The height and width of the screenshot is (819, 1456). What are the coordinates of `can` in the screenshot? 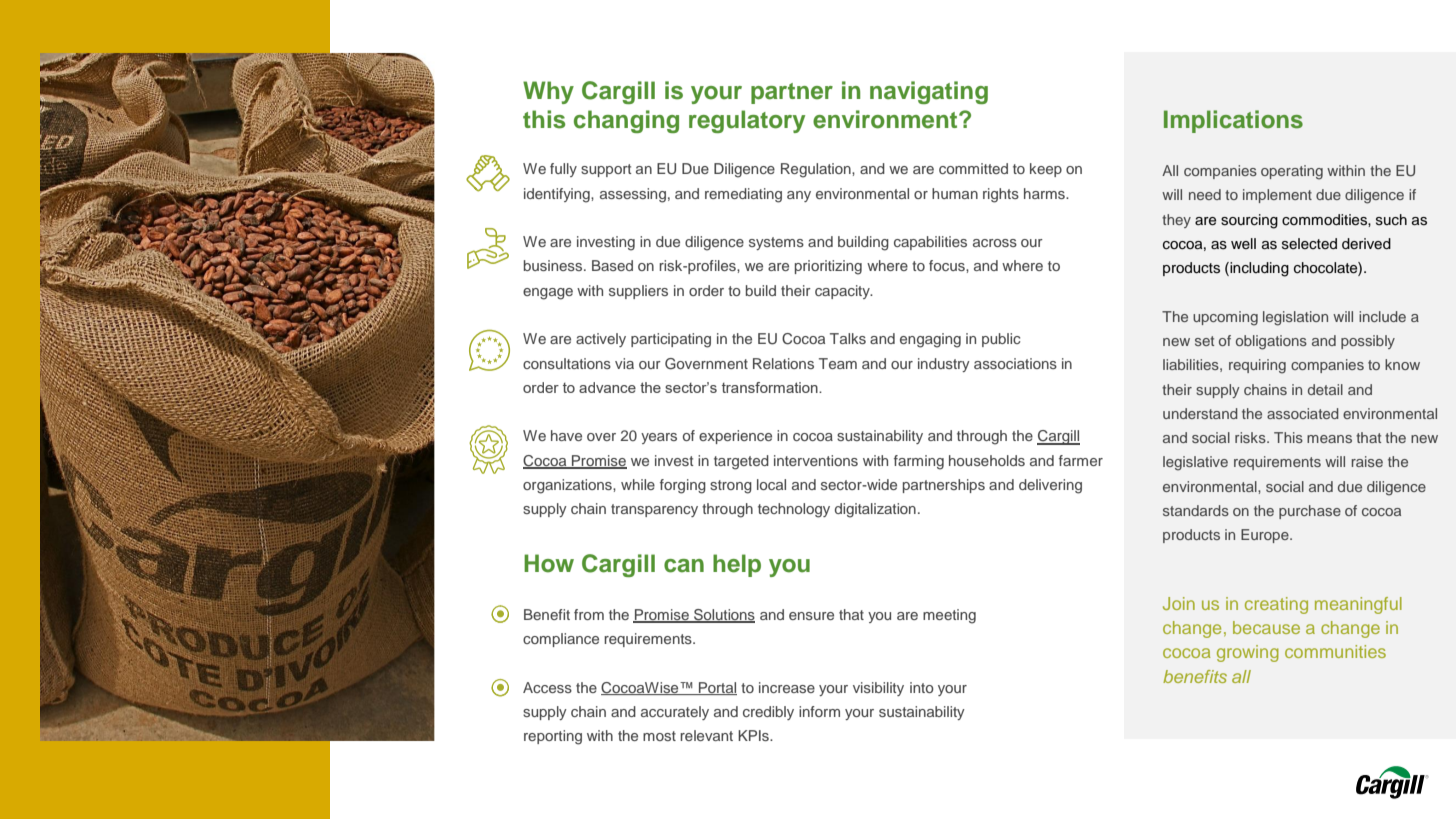 It's located at (684, 566).
